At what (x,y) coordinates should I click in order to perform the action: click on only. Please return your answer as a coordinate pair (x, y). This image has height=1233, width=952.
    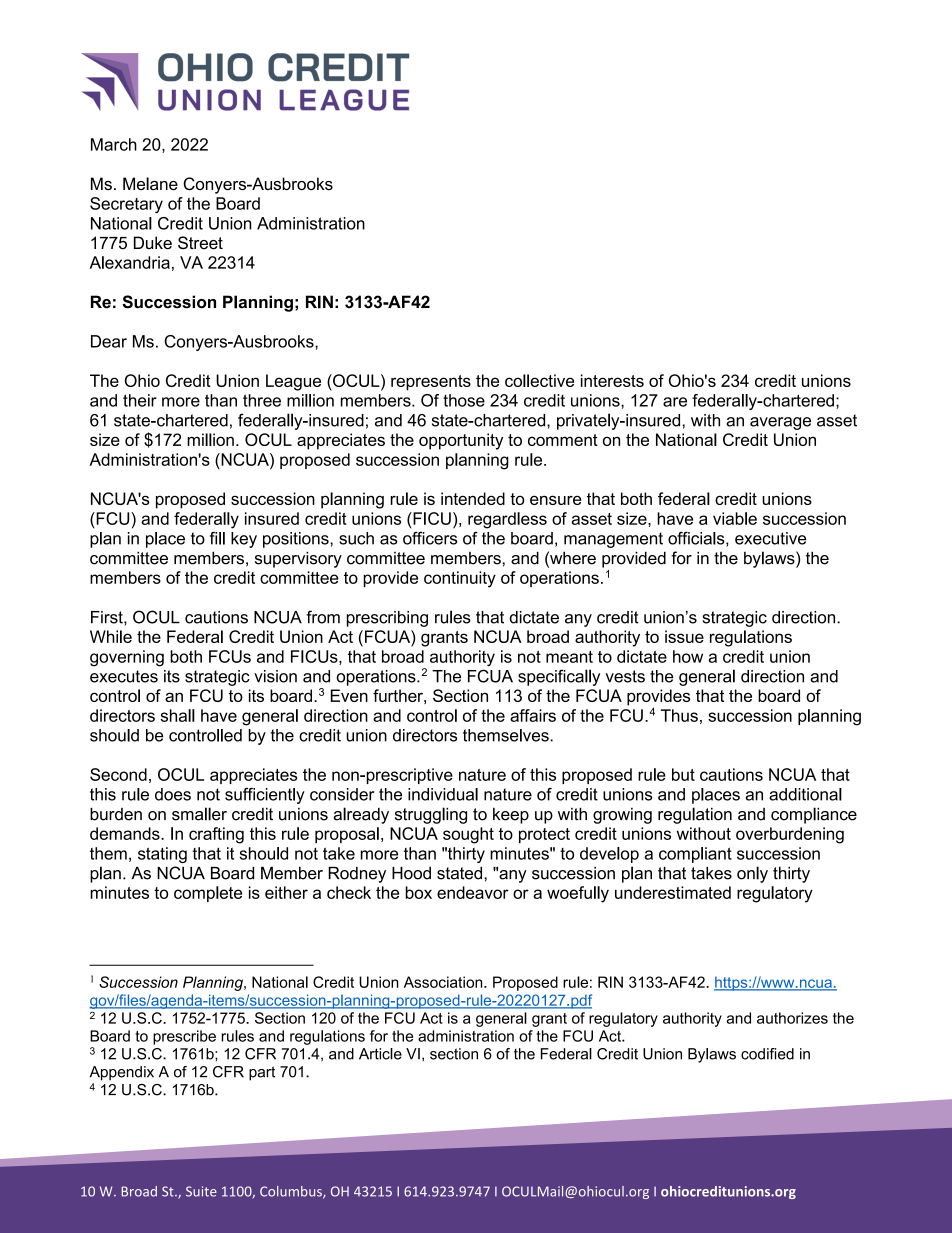
    Looking at the image, I should click on (752, 874).
